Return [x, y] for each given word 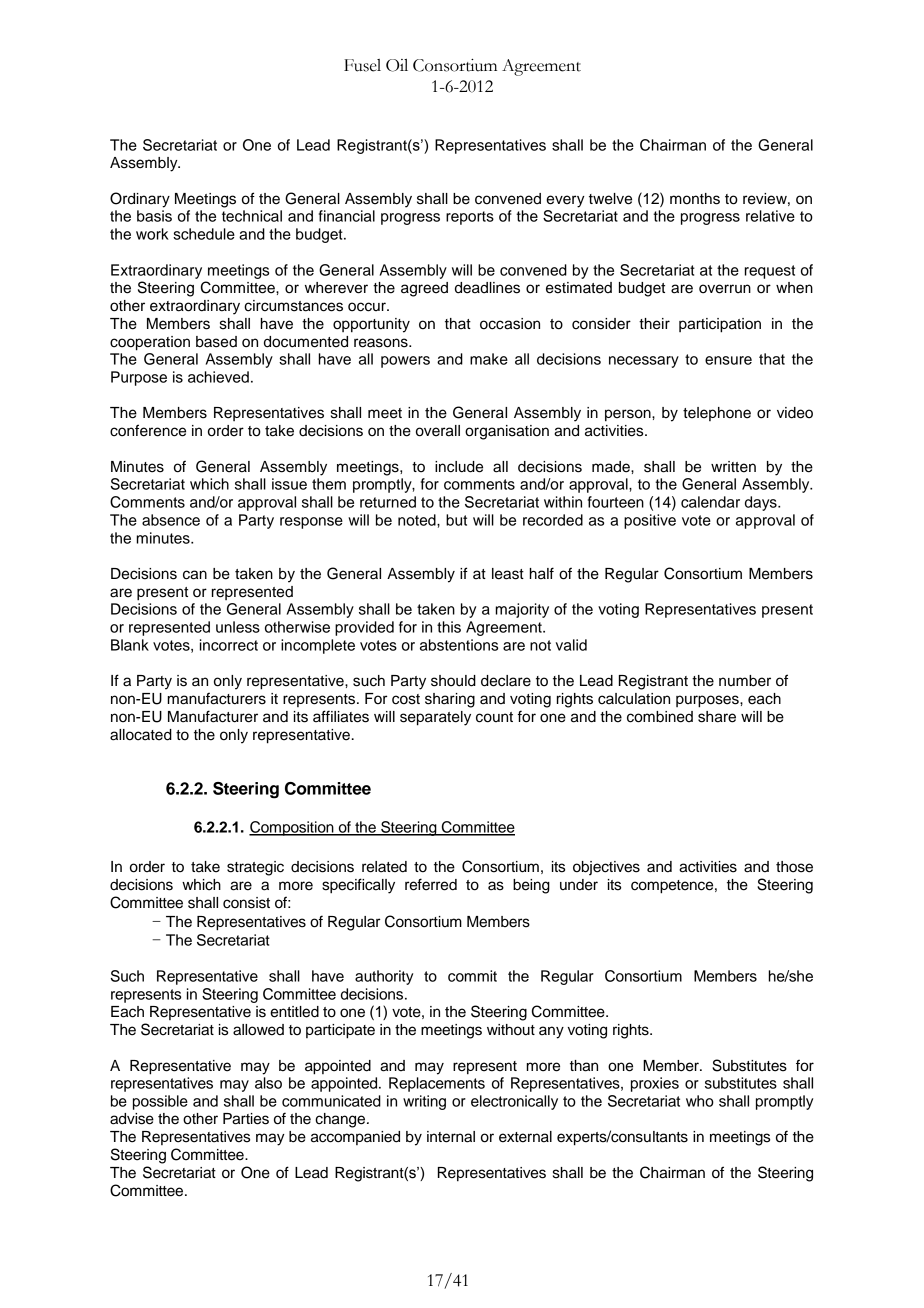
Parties [246, 1119]
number [745, 681]
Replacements [437, 1084]
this [449, 627]
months [695, 199]
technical [252, 216]
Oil [397, 65]
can [195, 575]
